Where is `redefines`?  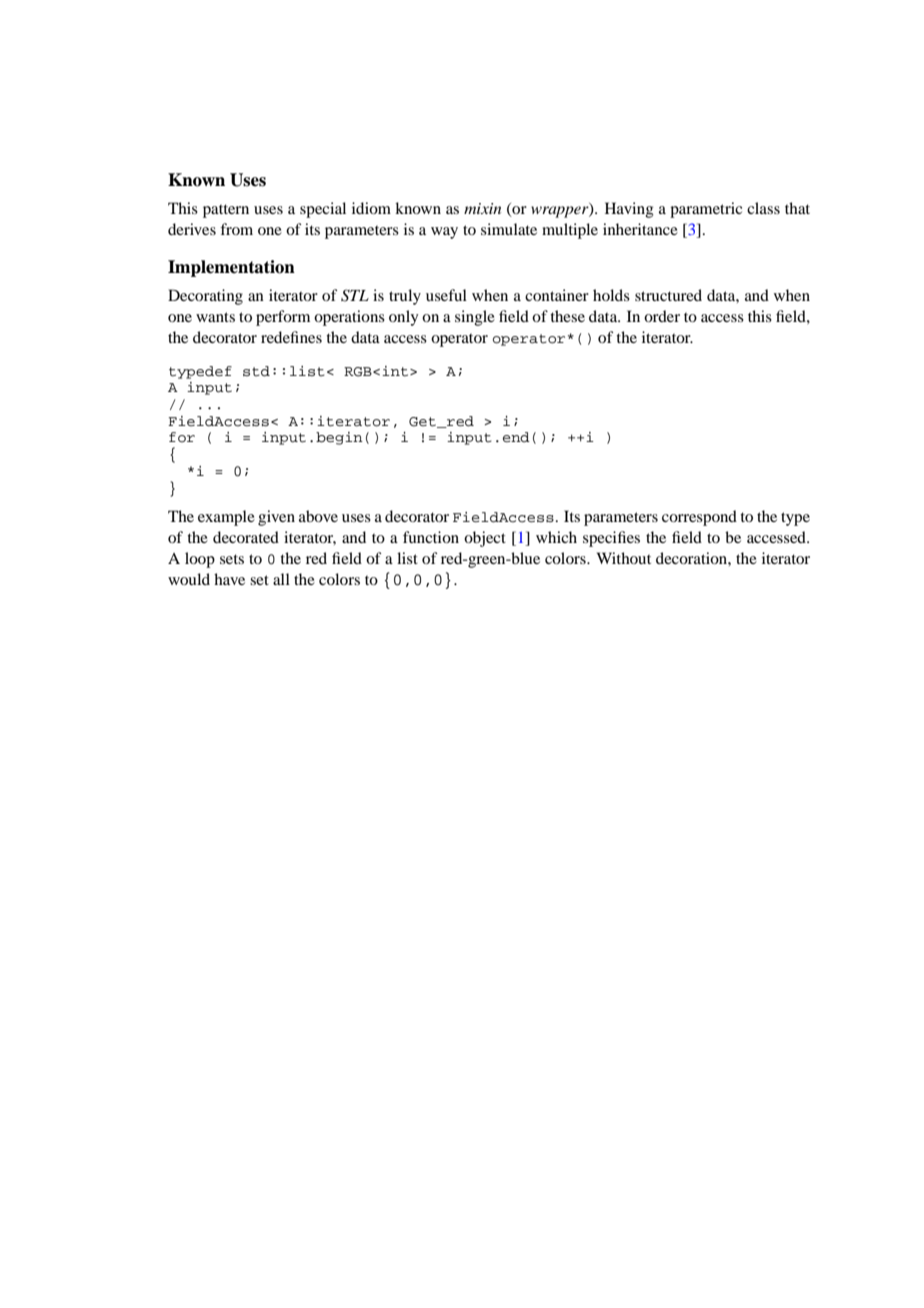
redefines is located at coordinates (291, 337).
